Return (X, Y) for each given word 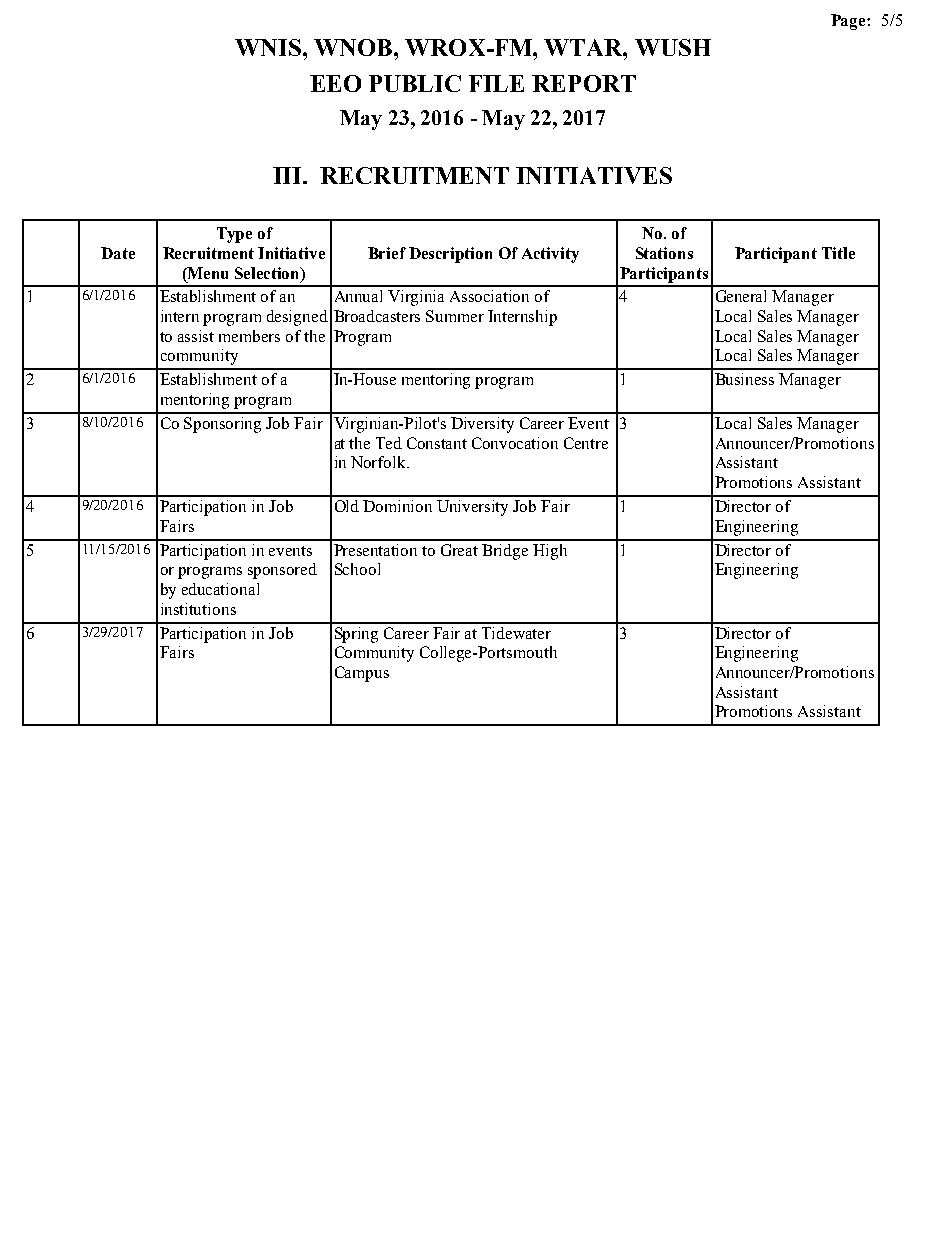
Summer (455, 316)
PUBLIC (415, 83)
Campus (362, 674)
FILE (496, 83)
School (357, 569)
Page (849, 22)
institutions (198, 609)
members (249, 336)
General (741, 296)
